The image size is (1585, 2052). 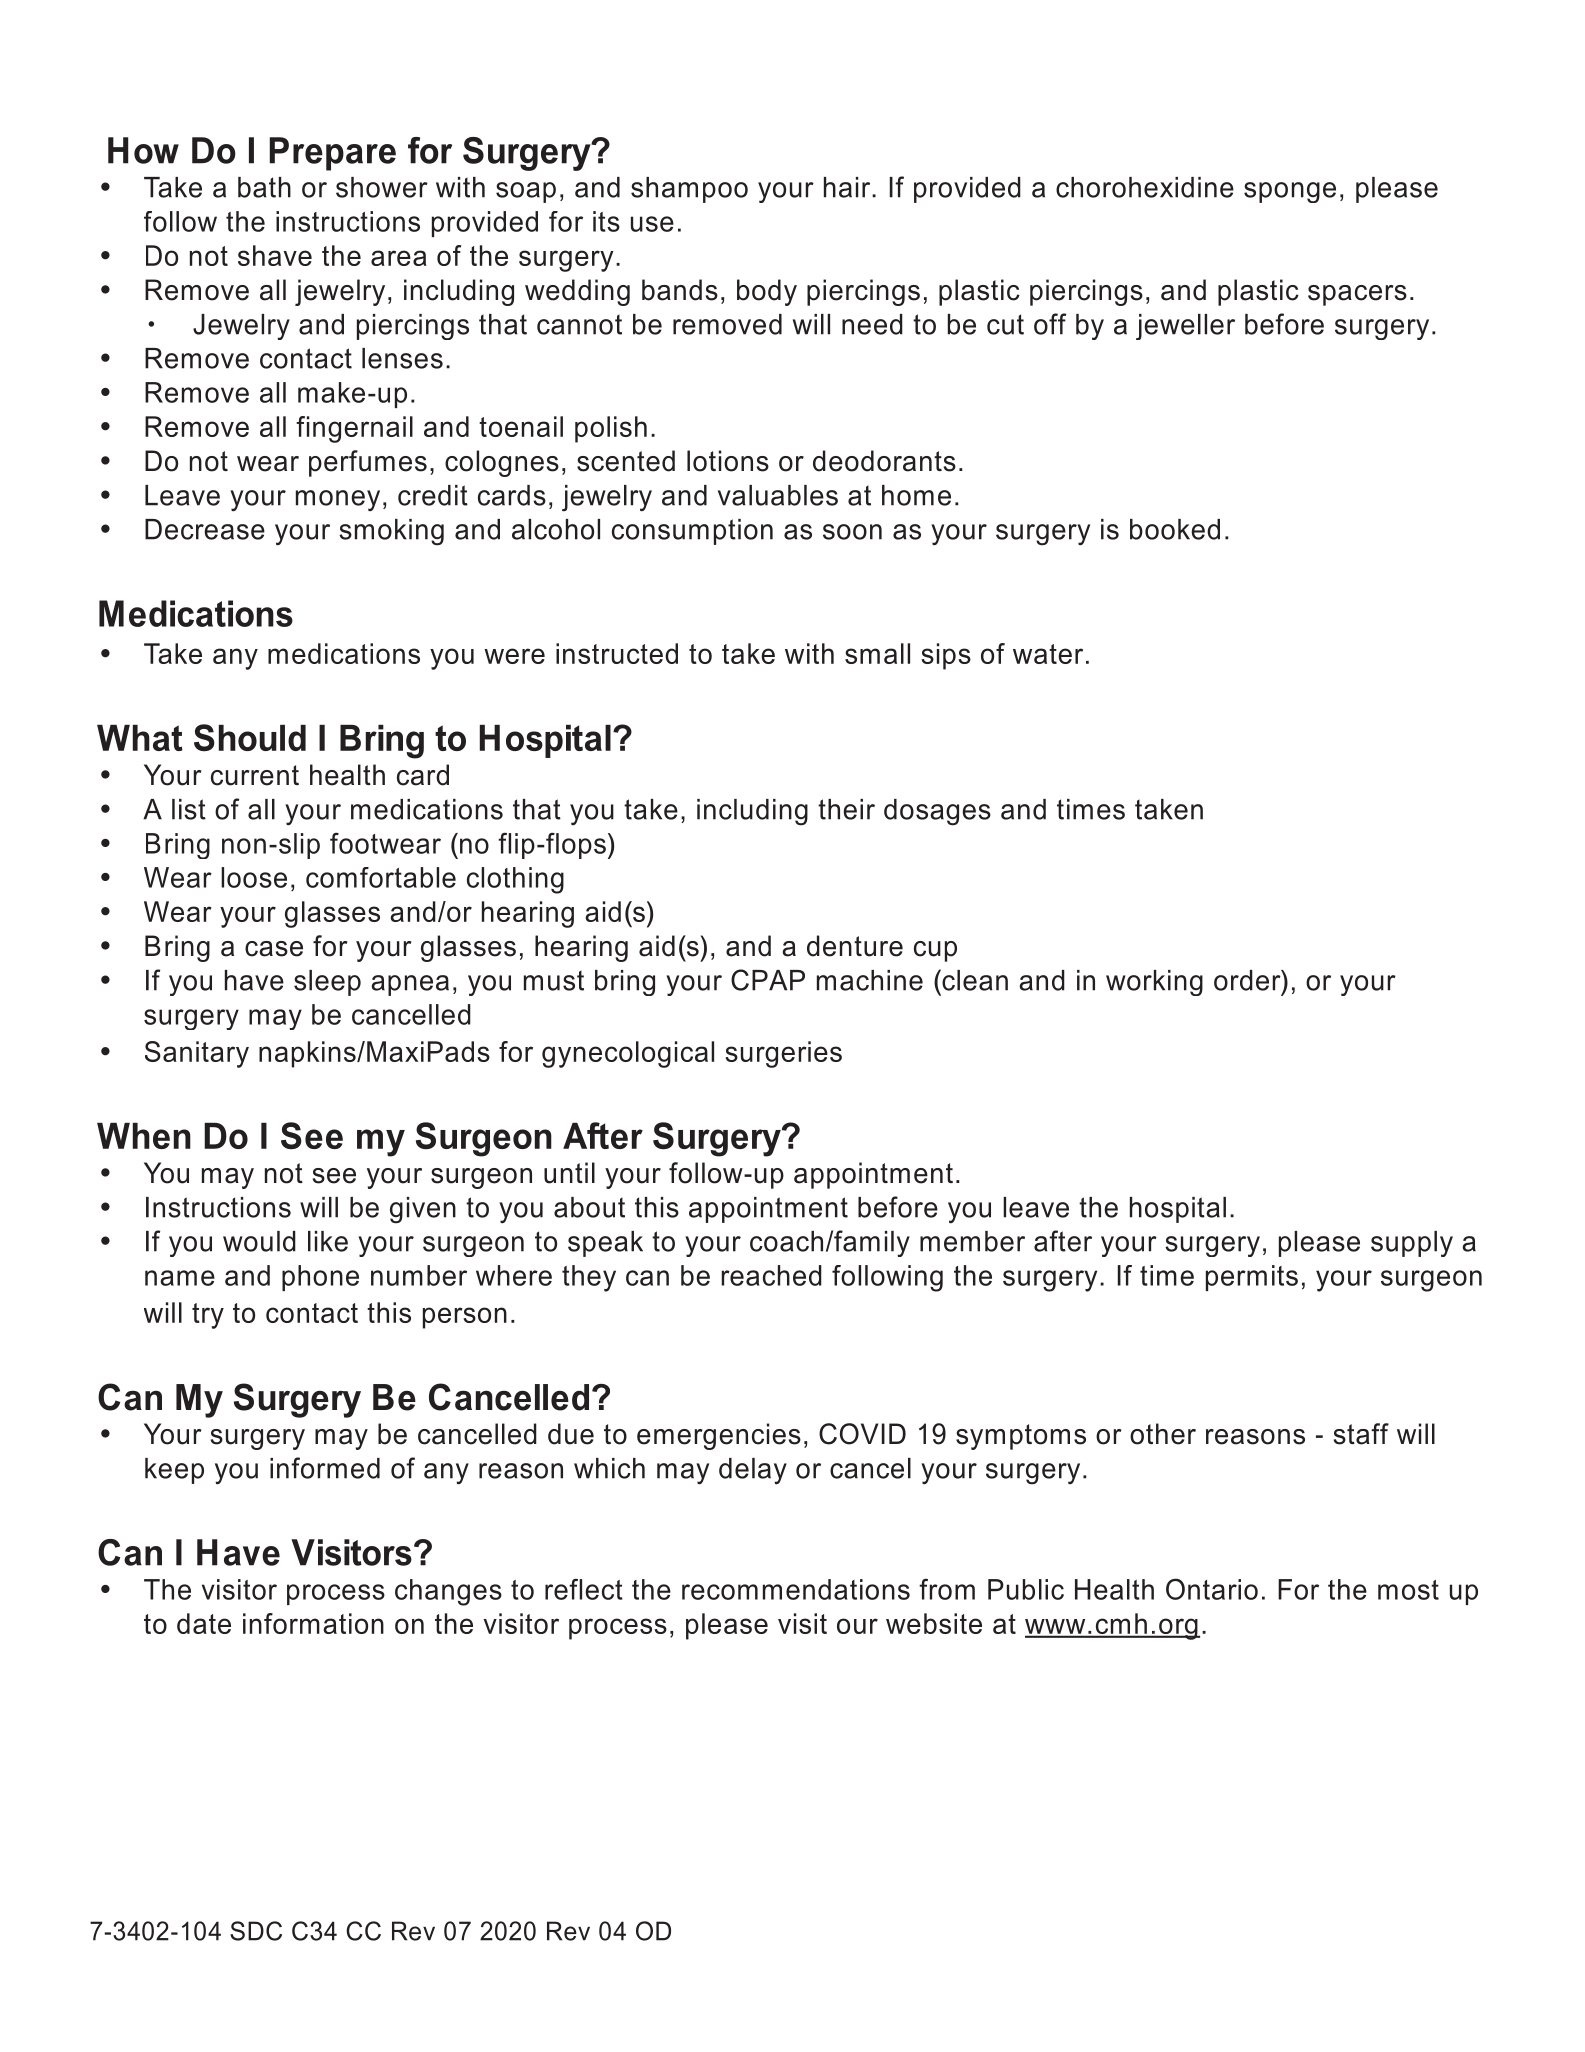 What do you see at coordinates (848, 187) in the document?
I see `hair` at bounding box center [848, 187].
